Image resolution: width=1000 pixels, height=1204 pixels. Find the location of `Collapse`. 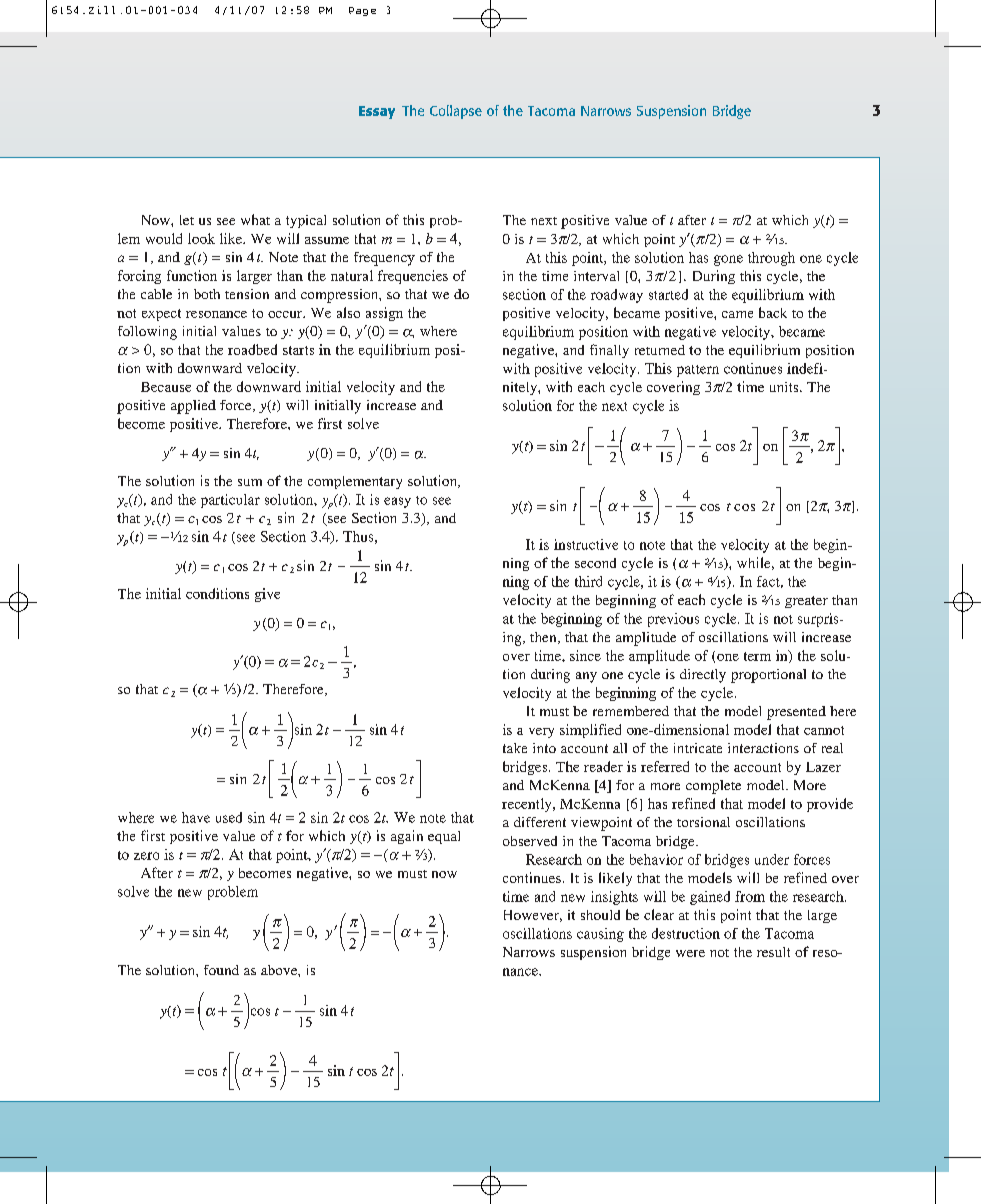

Collapse is located at coordinates (456, 112).
